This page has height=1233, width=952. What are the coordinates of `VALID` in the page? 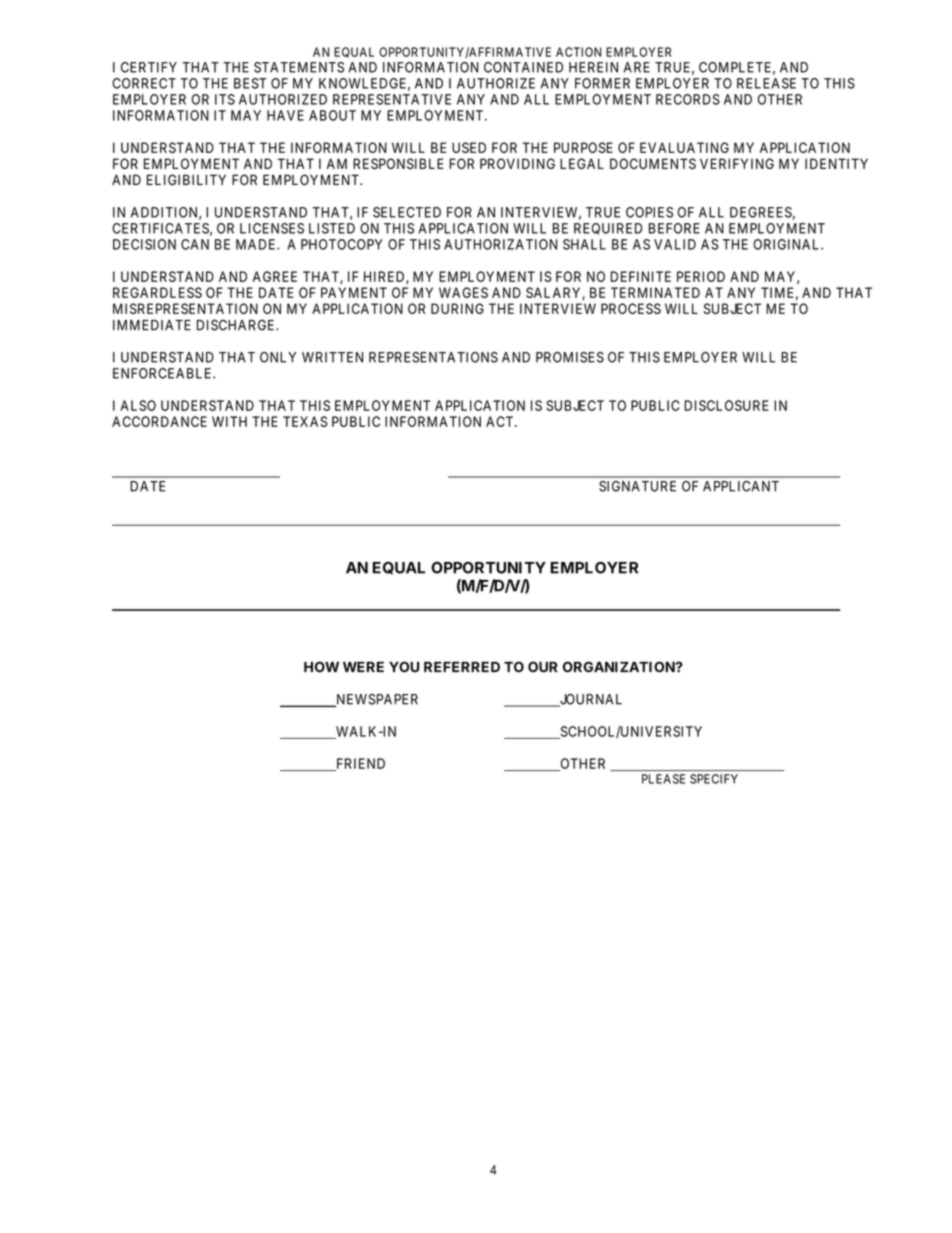 It's located at (675, 244).
